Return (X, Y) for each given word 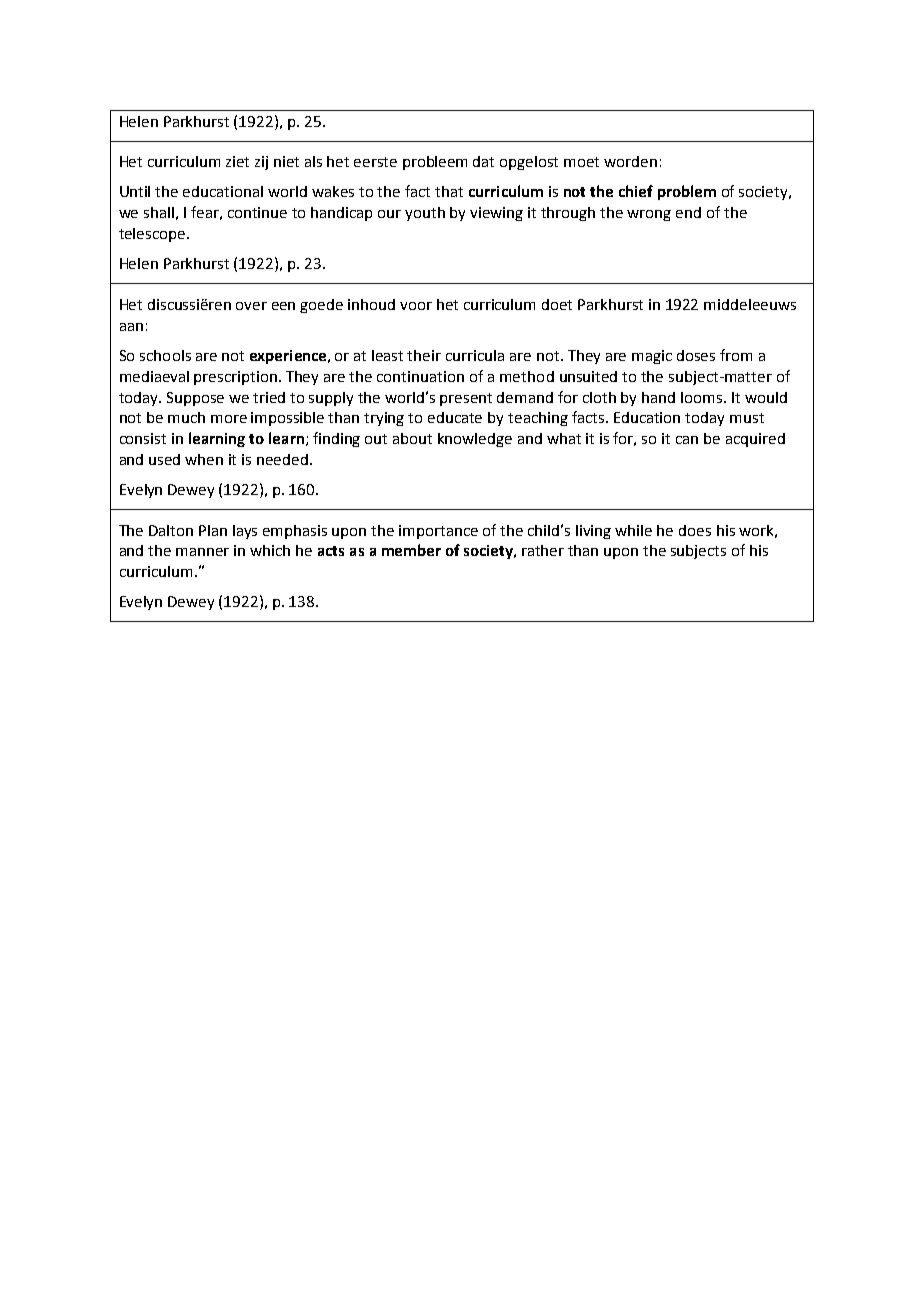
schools (165, 355)
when (204, 459)
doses (696, 355)
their (424, 355)
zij (261, 163)
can (687, 440)
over (251, 306)
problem (687, 192)
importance (438, 532)
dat (483, 161)
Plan (213, 530)
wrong (649, 215)
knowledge (475, 440)
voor (416, 306)
